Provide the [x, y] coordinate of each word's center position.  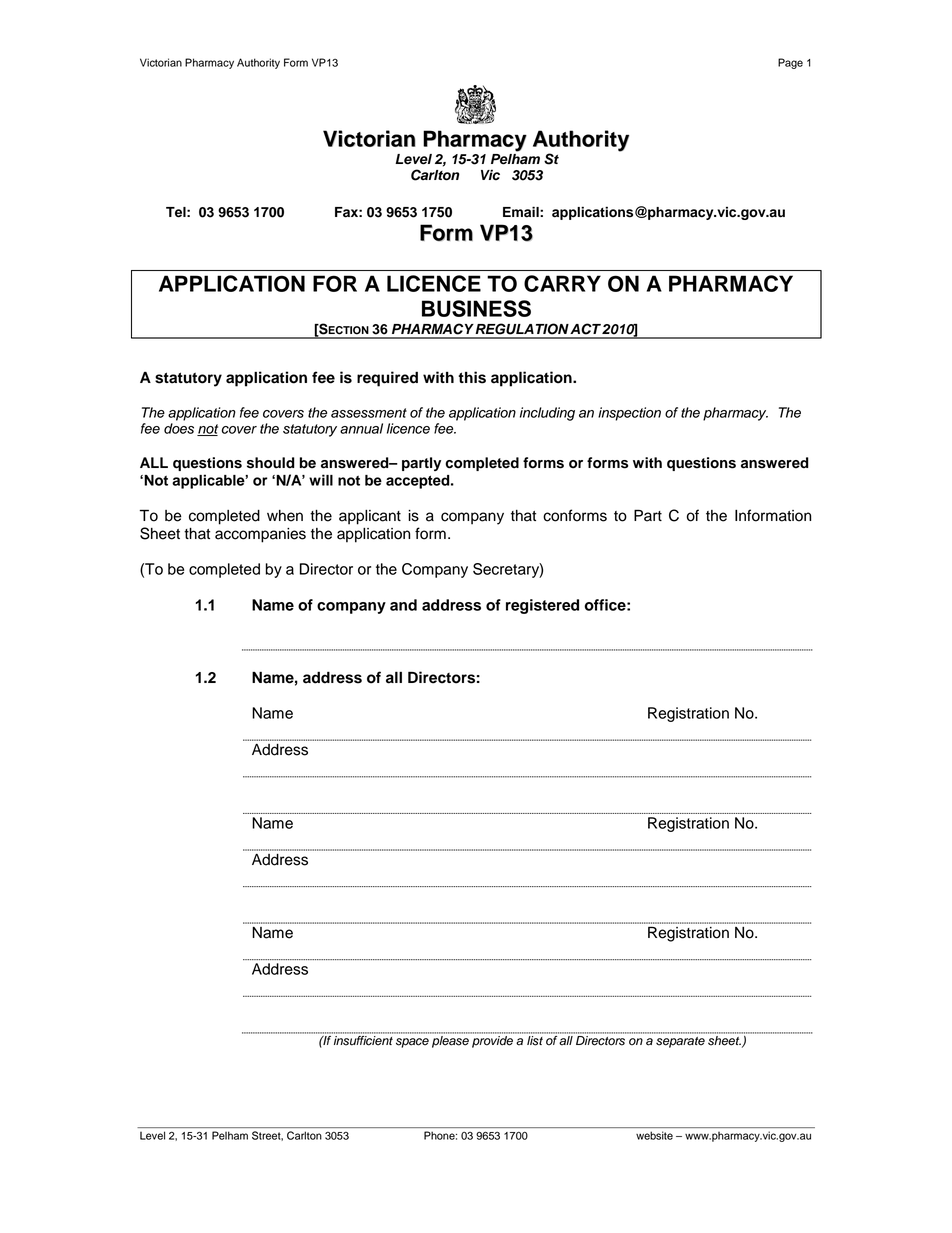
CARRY [562, 283]
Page [790, 63]
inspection [629, 414]
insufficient [363, 1039]
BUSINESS [476, 308]
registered [542, 606]
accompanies [260, 535]
